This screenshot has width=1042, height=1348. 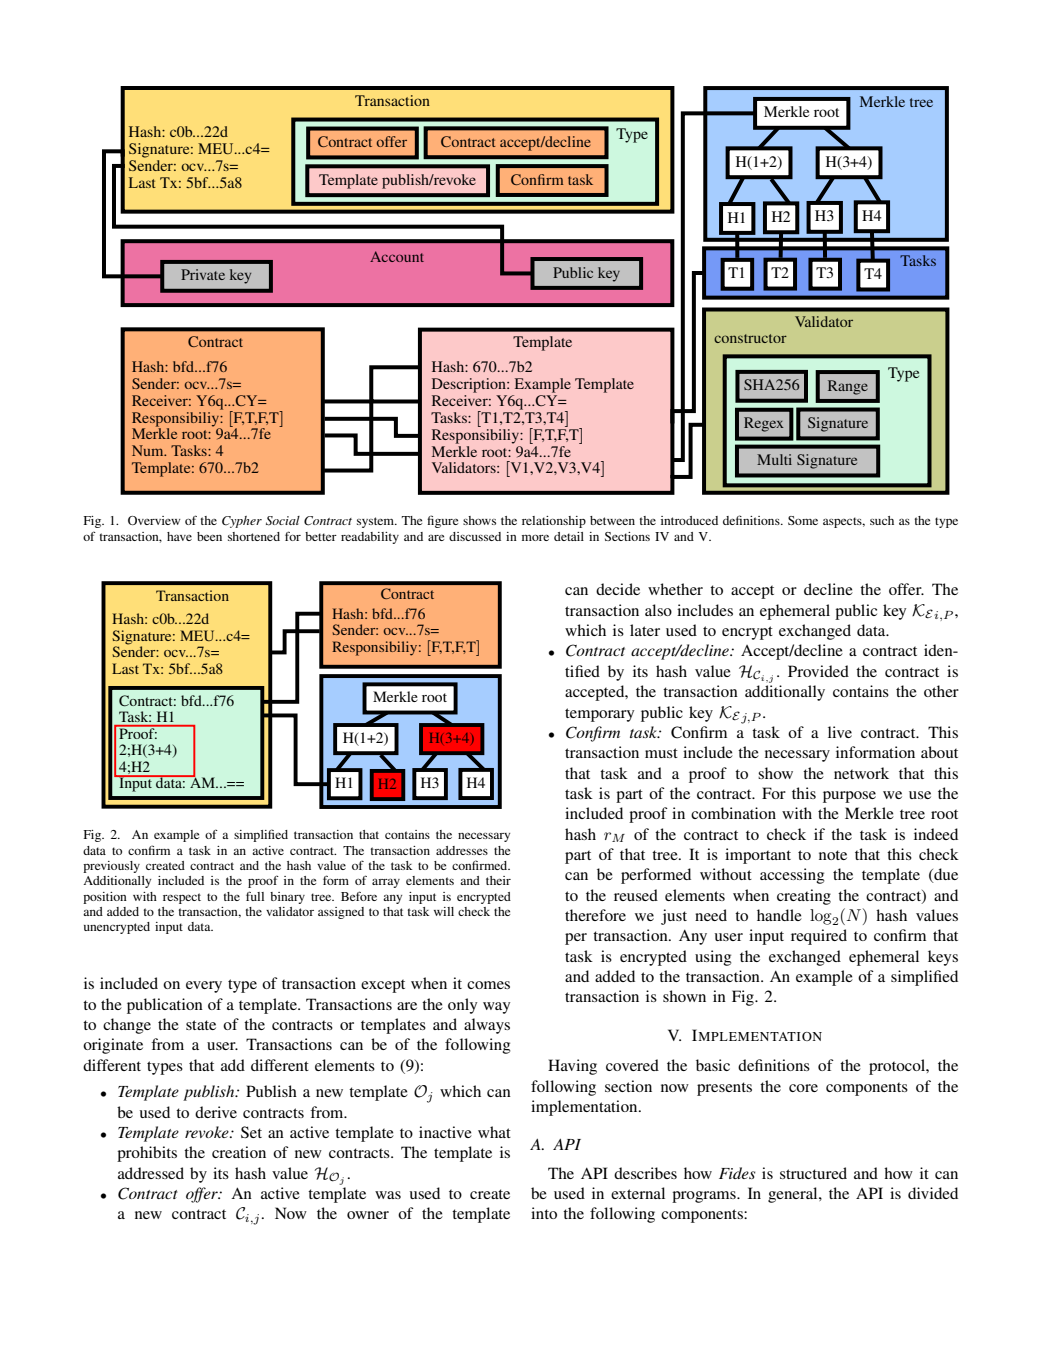 What do you see at coordinates (750, 338) in the screenshot?
I see `constructor` at bounding box center [750, 338].
